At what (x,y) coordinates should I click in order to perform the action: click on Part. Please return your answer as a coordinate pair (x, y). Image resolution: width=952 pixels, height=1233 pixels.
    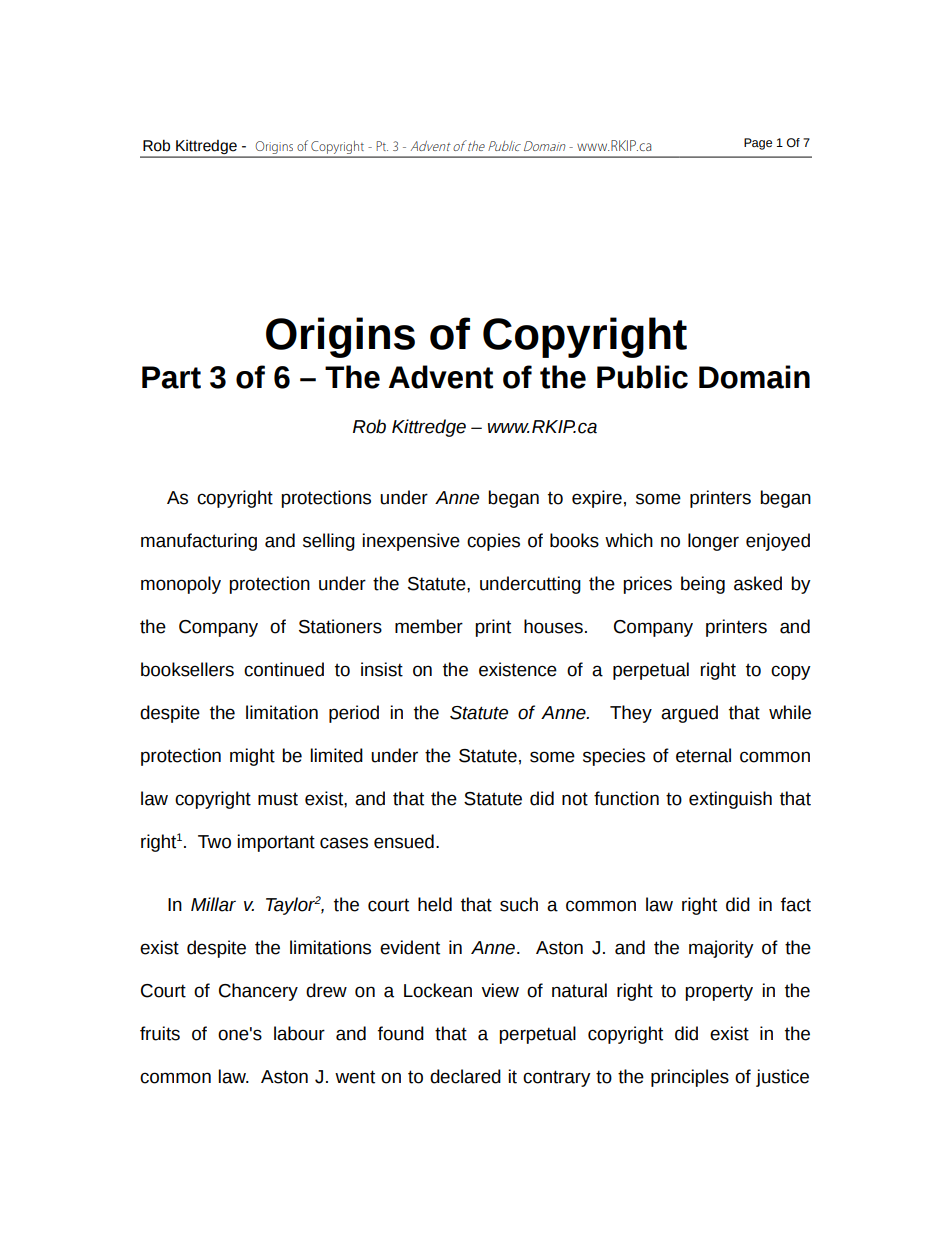
    Looking at the image, I should click on (171, 377).
